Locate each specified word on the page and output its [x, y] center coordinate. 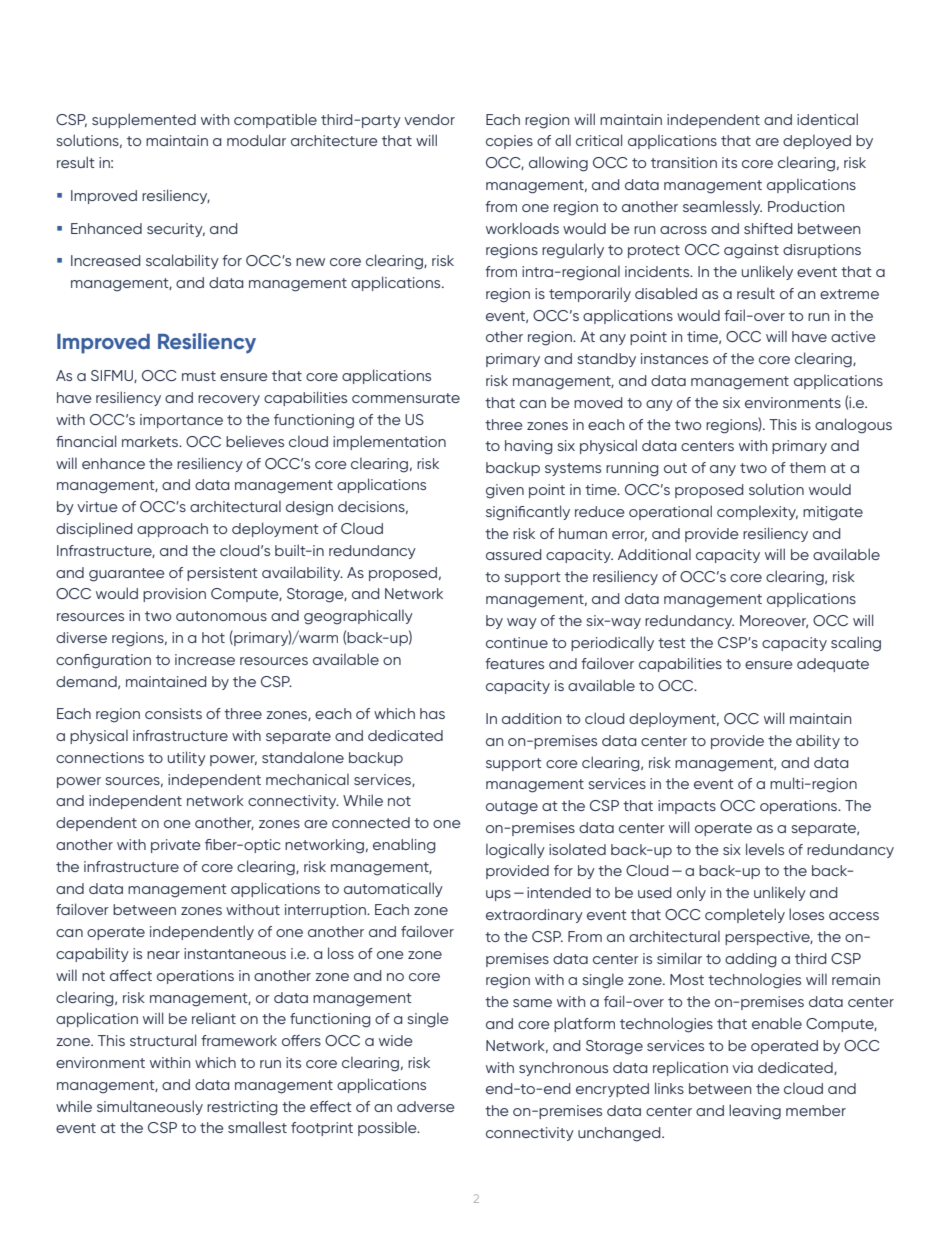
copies [509, 142]
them [807, 467]
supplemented [144, 120]
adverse [426, 1106]
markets [151, 441]
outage [512, 808]
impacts [687, 807]
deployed [817, 142]
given [505, 491]
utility [187, 758]
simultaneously [150, 1107]
